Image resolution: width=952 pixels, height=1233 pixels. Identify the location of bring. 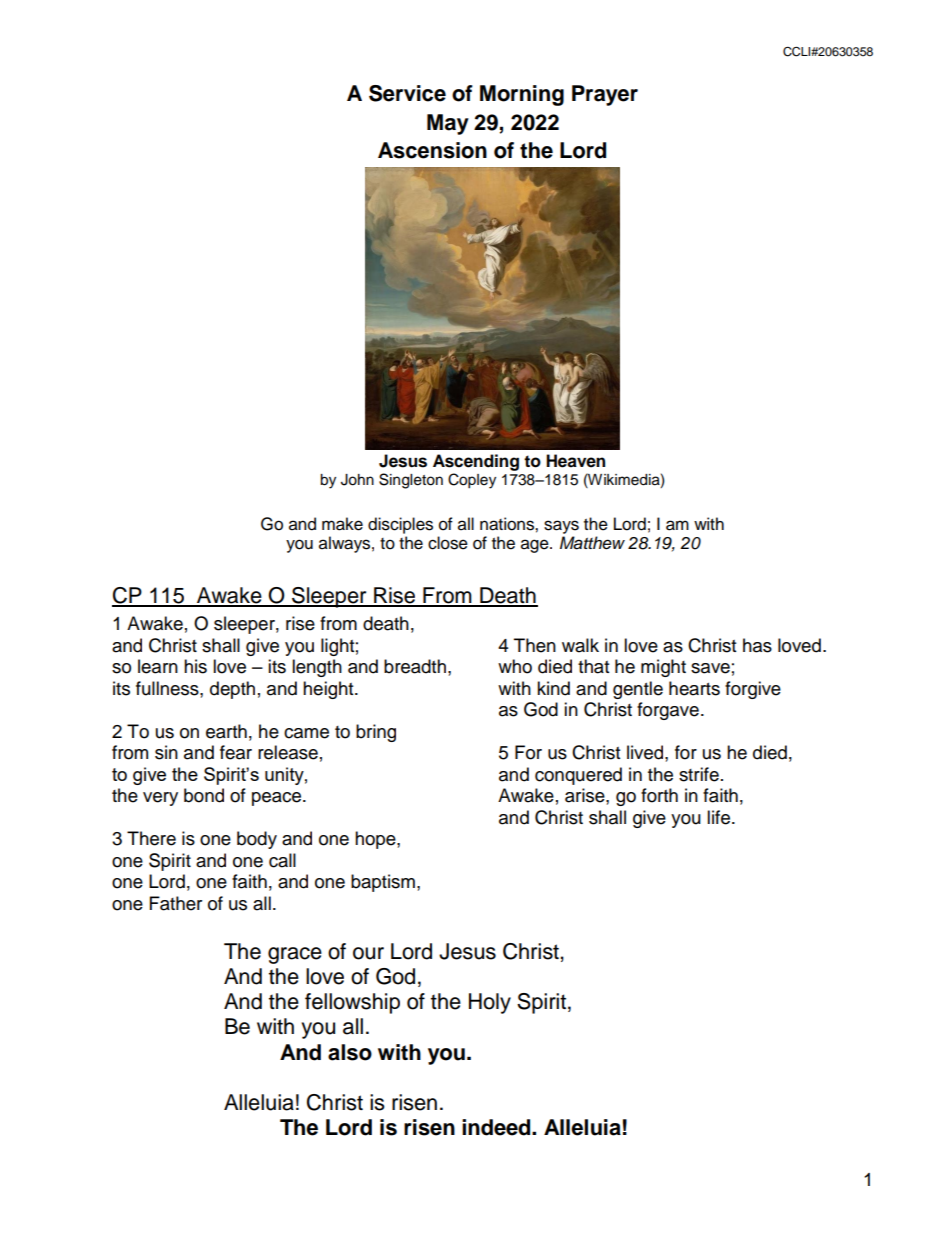
(376, 733).
